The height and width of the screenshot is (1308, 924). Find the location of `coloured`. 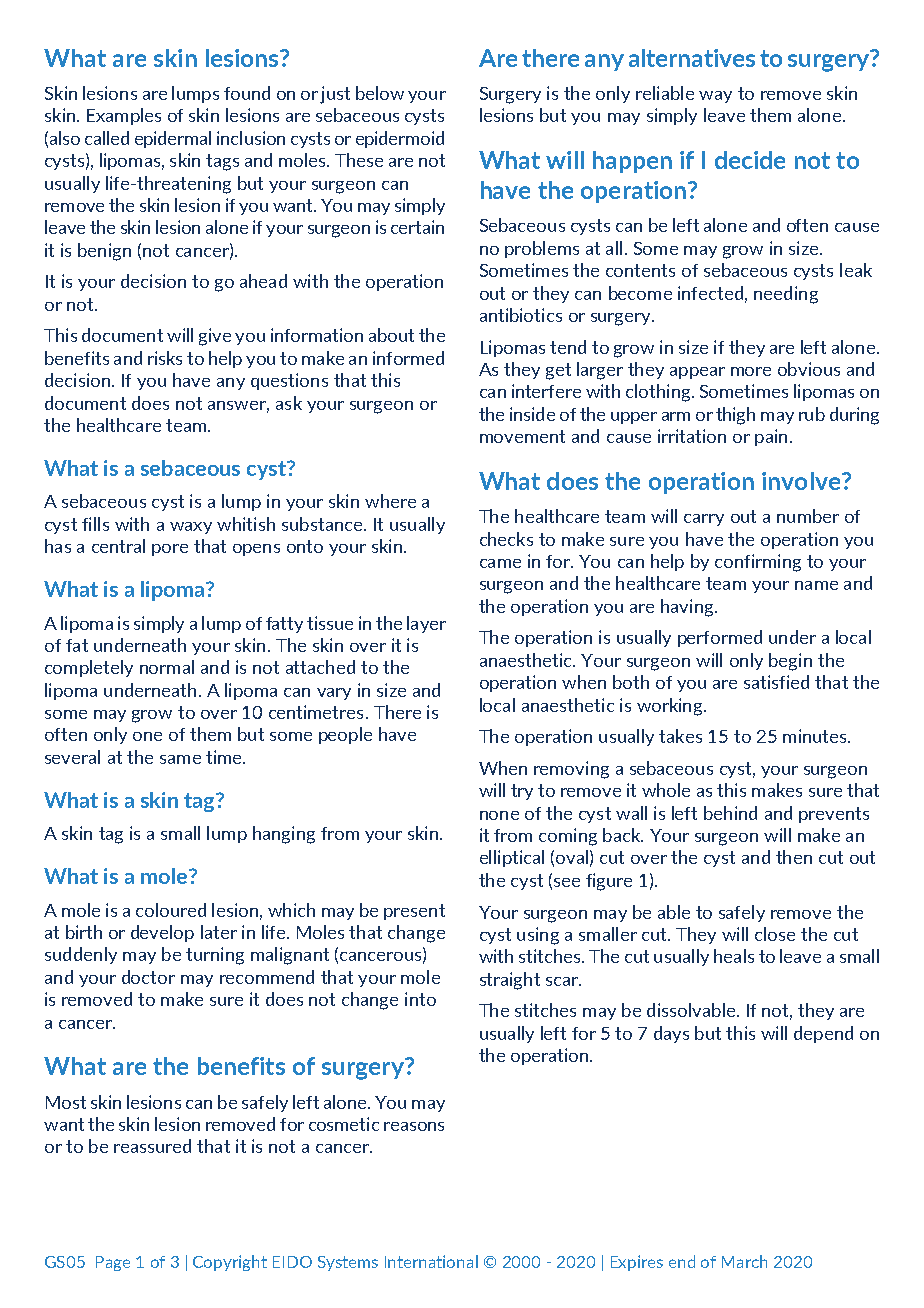

coloured is located at coordinates (171, 910).
